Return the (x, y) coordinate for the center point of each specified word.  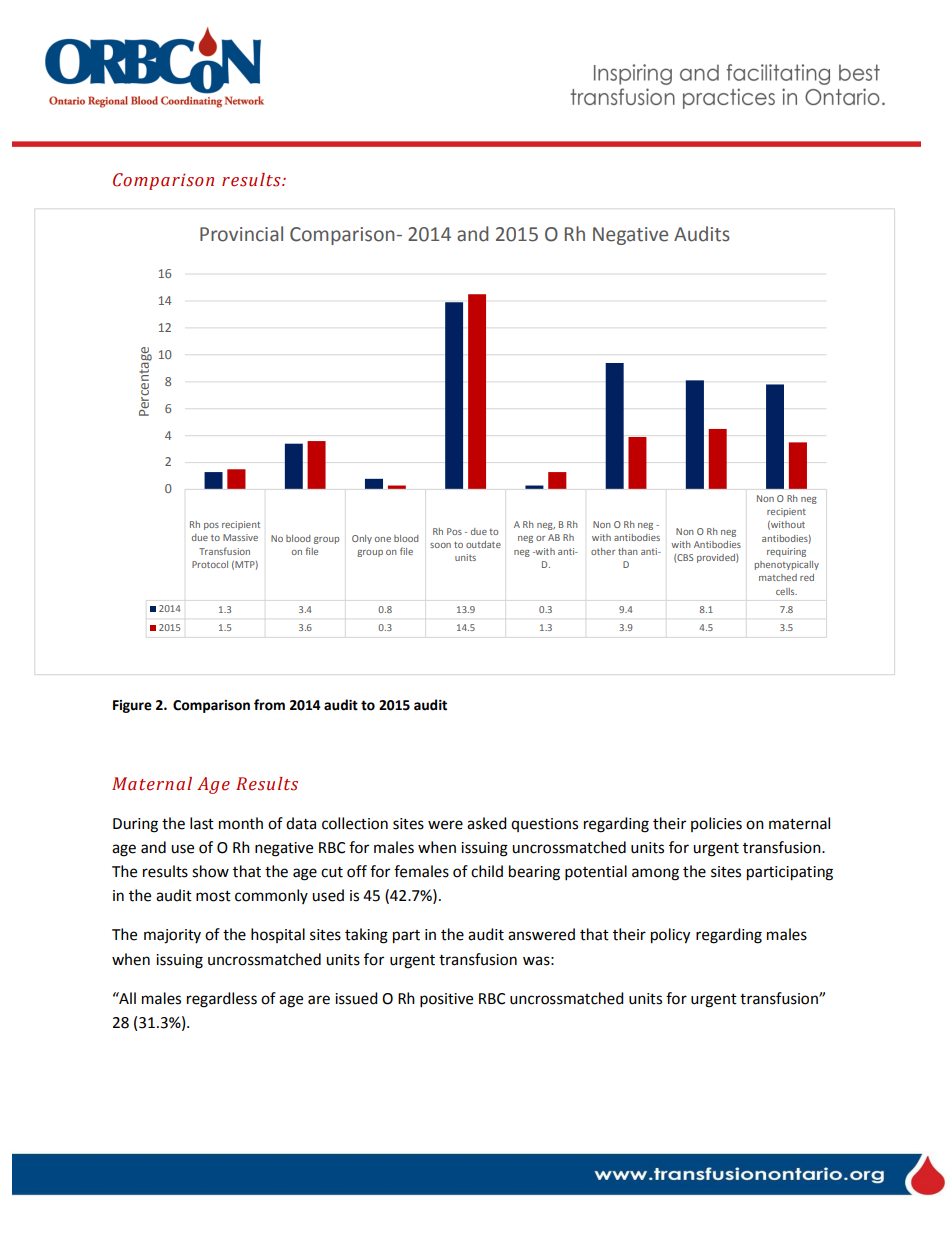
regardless (222, 1000)
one (383, 539)
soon (440, 545)
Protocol (210, 564)
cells (786, 591)
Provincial (241, 234)
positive (446, 1000)
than (628, 551)
